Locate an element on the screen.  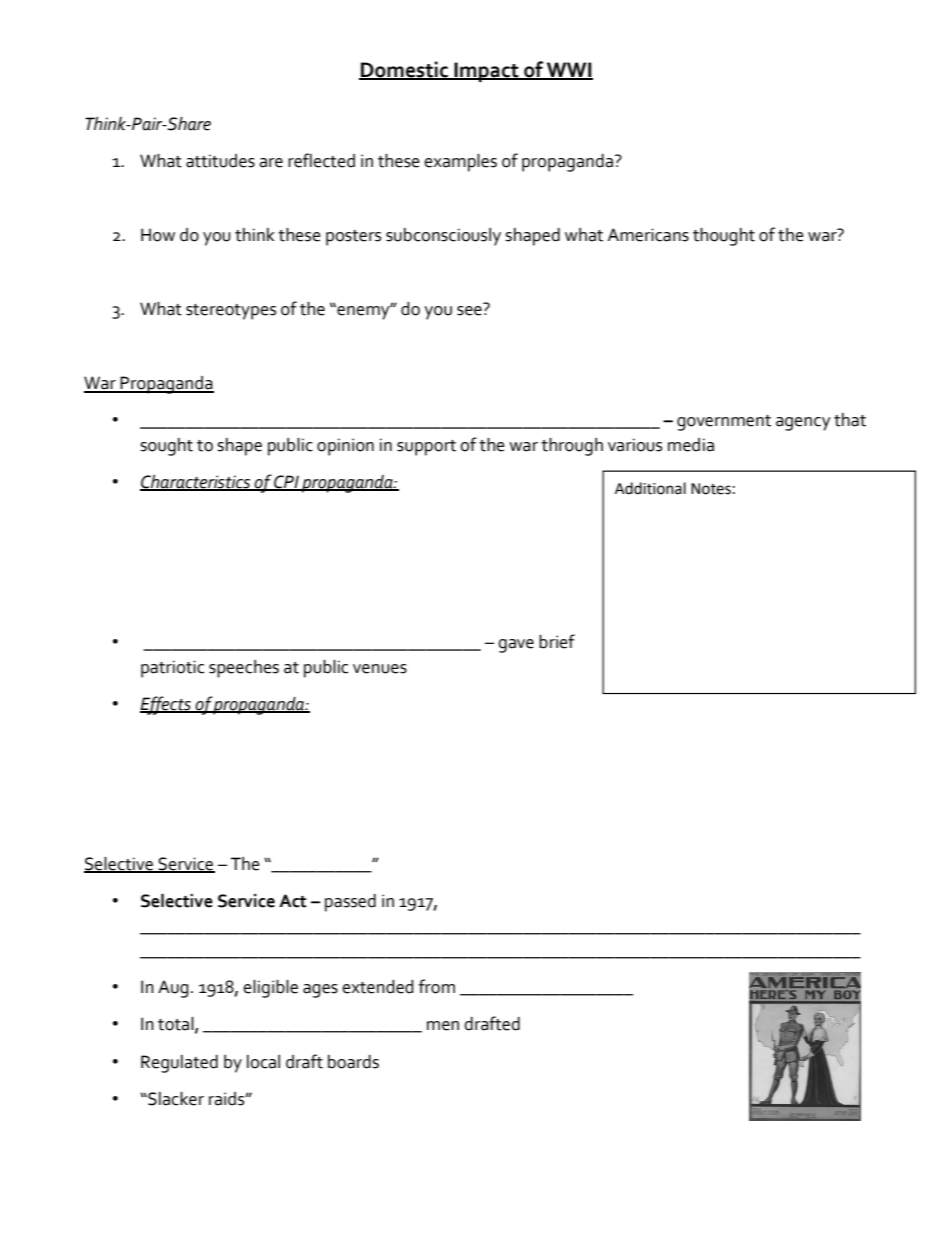
extended is located at coordinates (378, 987).
